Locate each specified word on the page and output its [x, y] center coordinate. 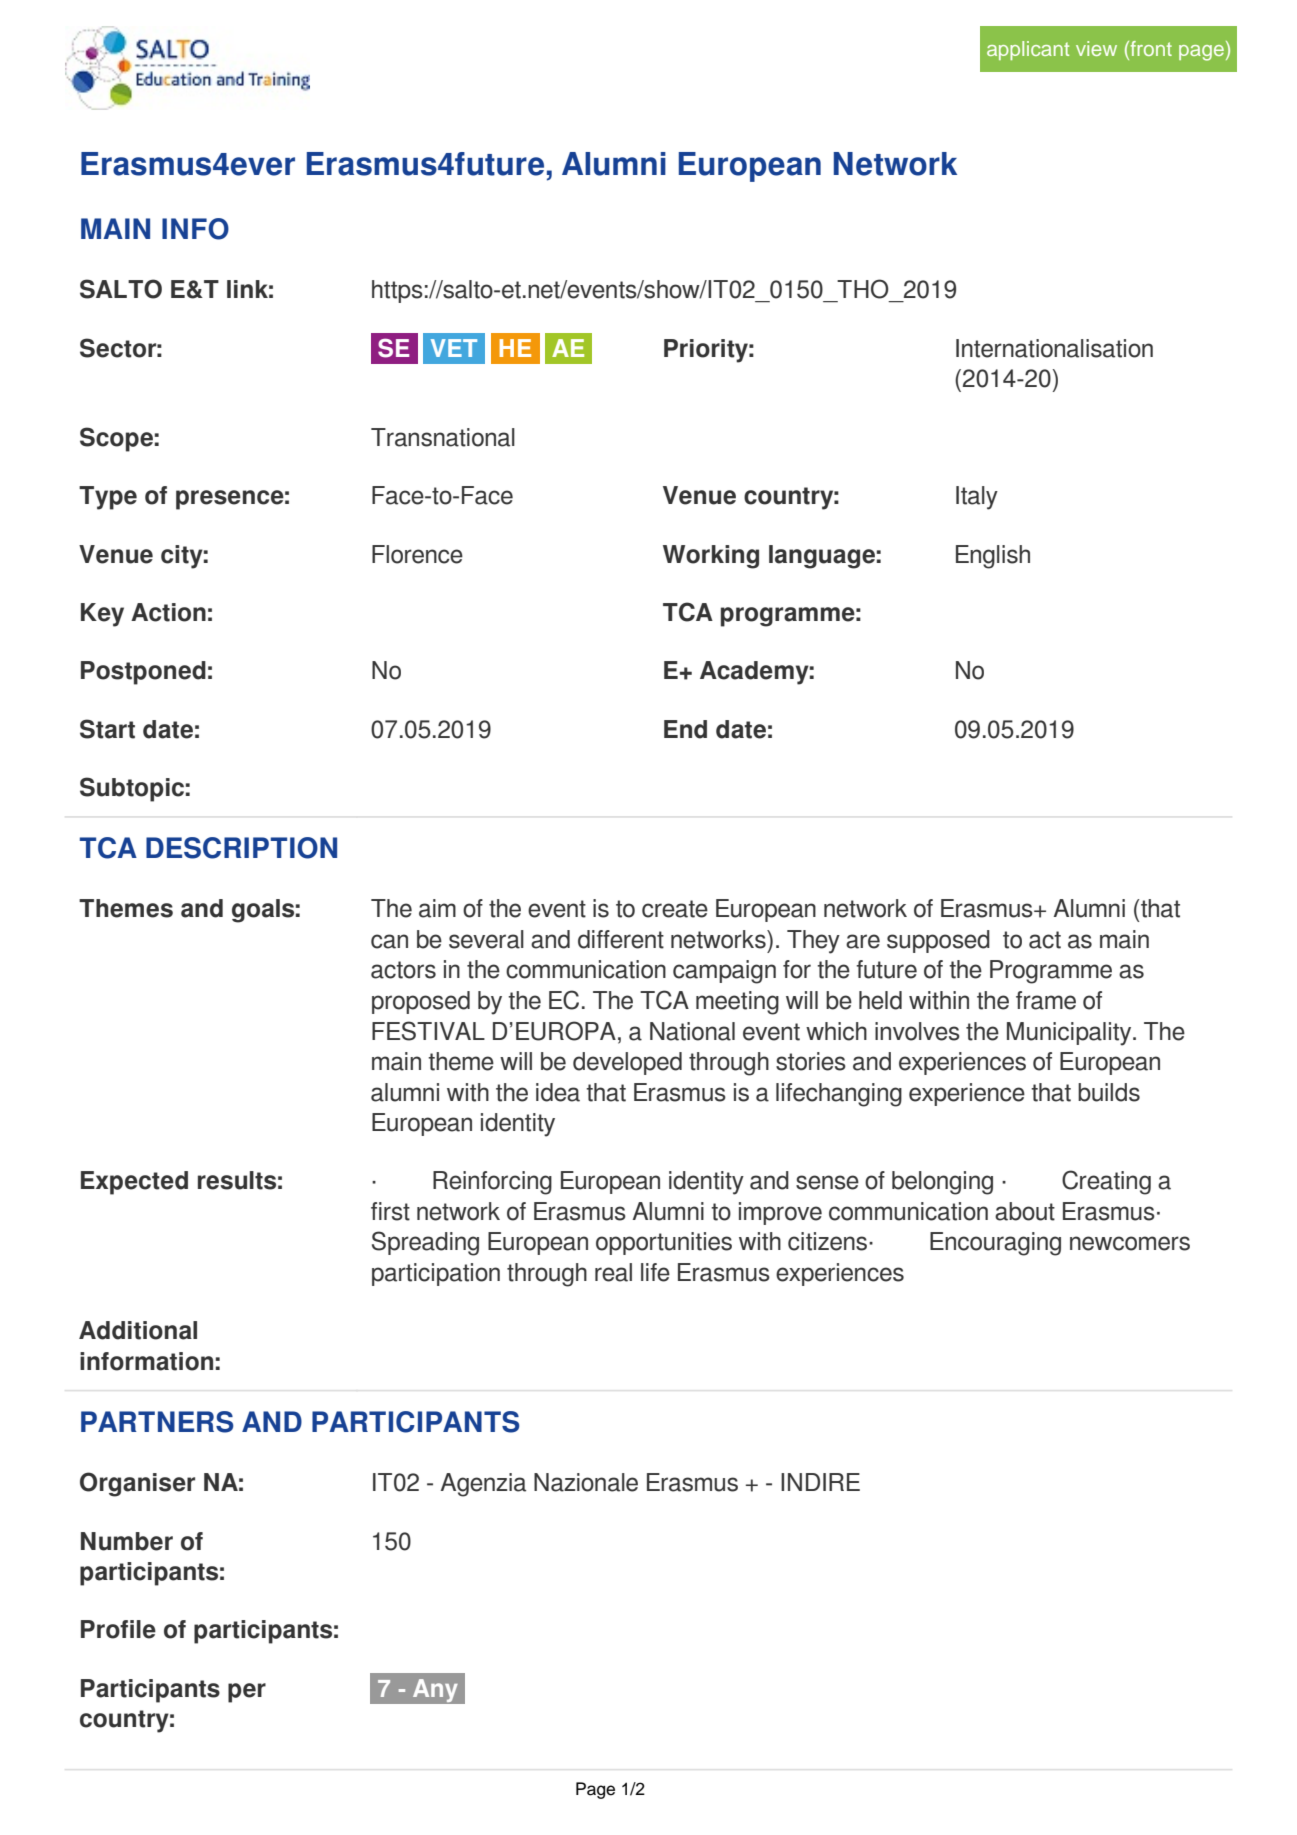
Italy [977, 498]
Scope [116, 439]
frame [1046, 1000]
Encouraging [995, 1244]
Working [711, 557]
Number [127, 1541]
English [993, 557]
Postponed [143, 673]
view [1096, 48]
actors [403, 970]
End [685, 729]
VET [454, 348]
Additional [138, 1330]
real [613, 1272]
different [621, 939]
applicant [1028, 50]
